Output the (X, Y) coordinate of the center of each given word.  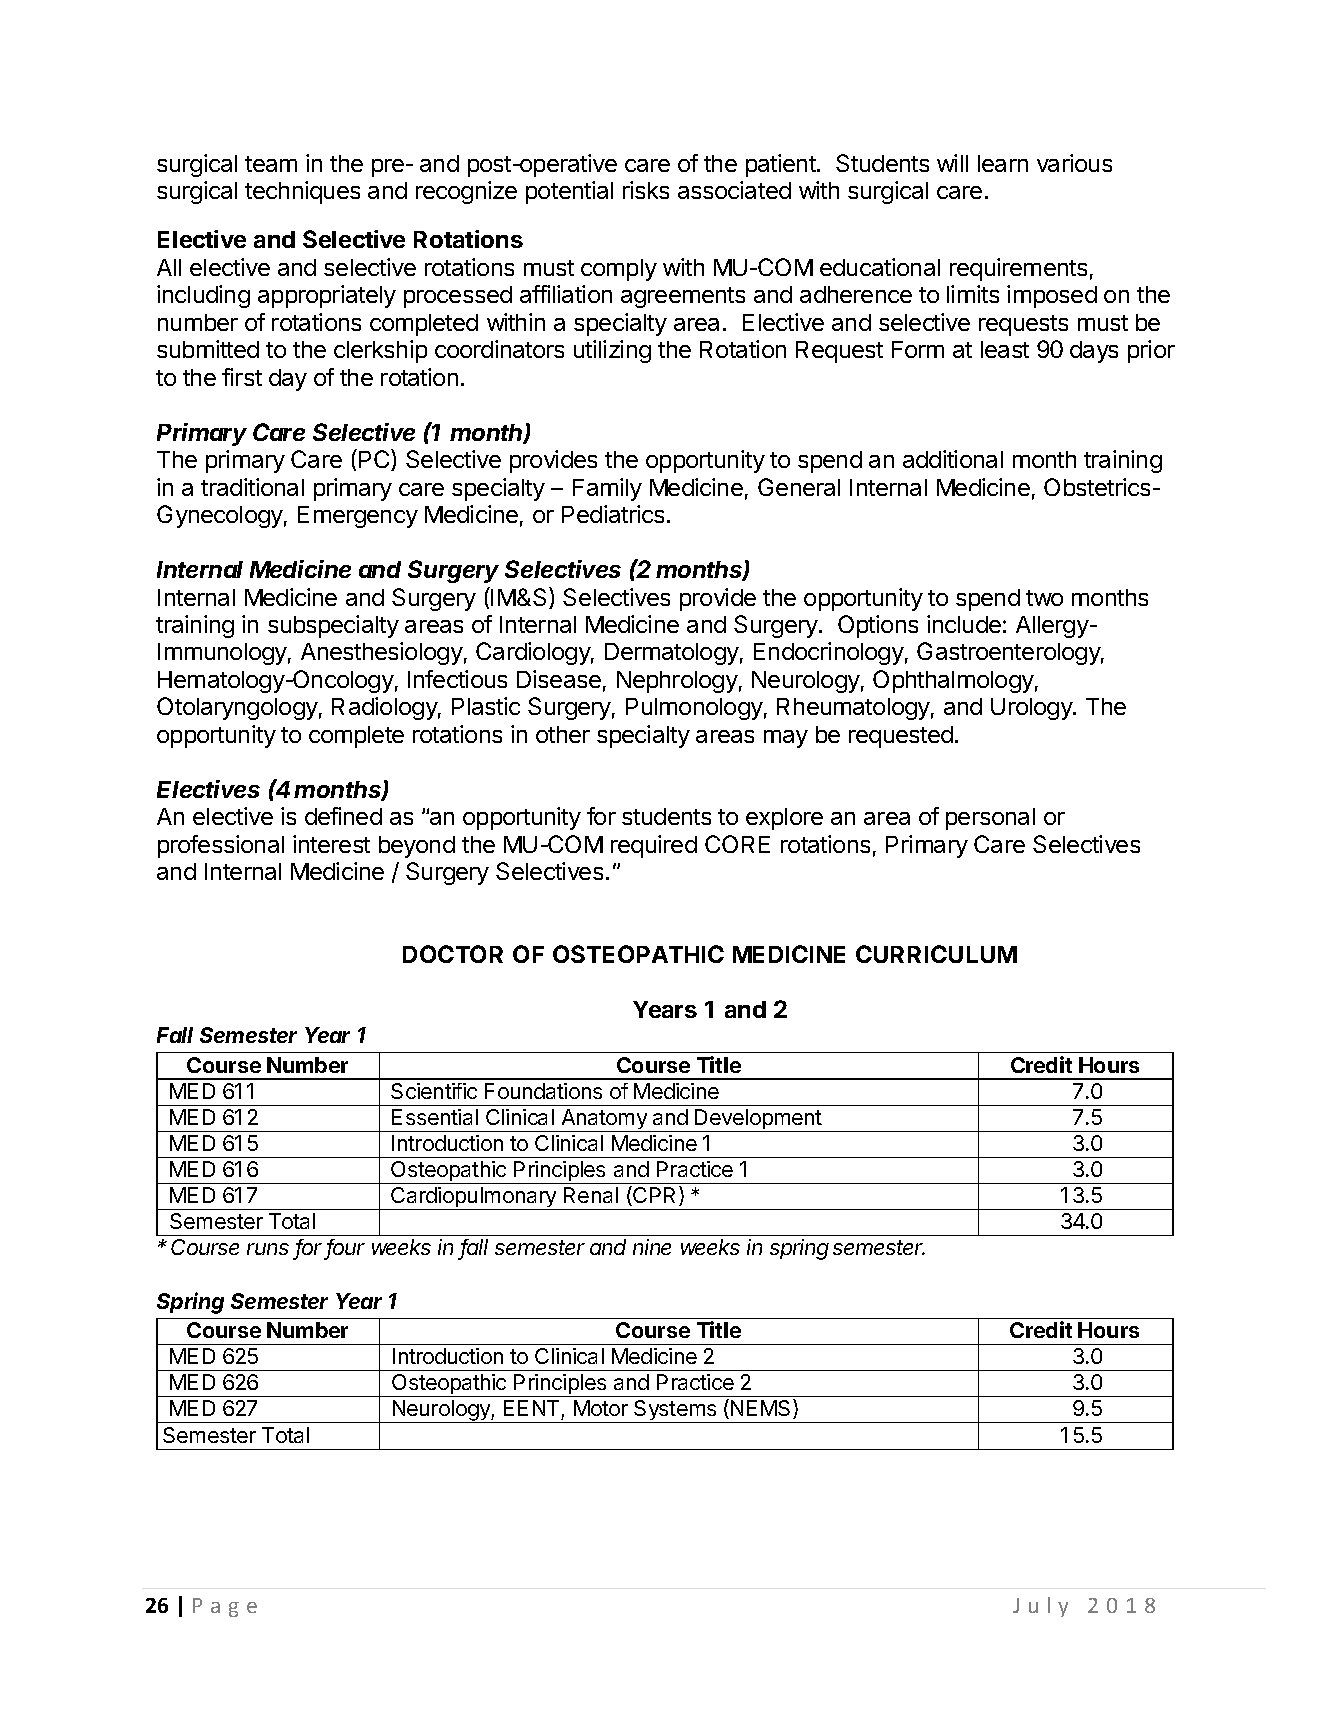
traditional (252, 487)
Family (607, 489)
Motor (601, 1408)
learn (1003, 163)
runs (268, 1249)
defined (343, 816)
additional (953, 459)
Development (758, 1120)
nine (652, 1247)
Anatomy (604, 1120)
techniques (302, 192)
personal (990, 819)
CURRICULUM (936, 954)
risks (646, 190)
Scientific (434, 1091)
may (786, 739)
